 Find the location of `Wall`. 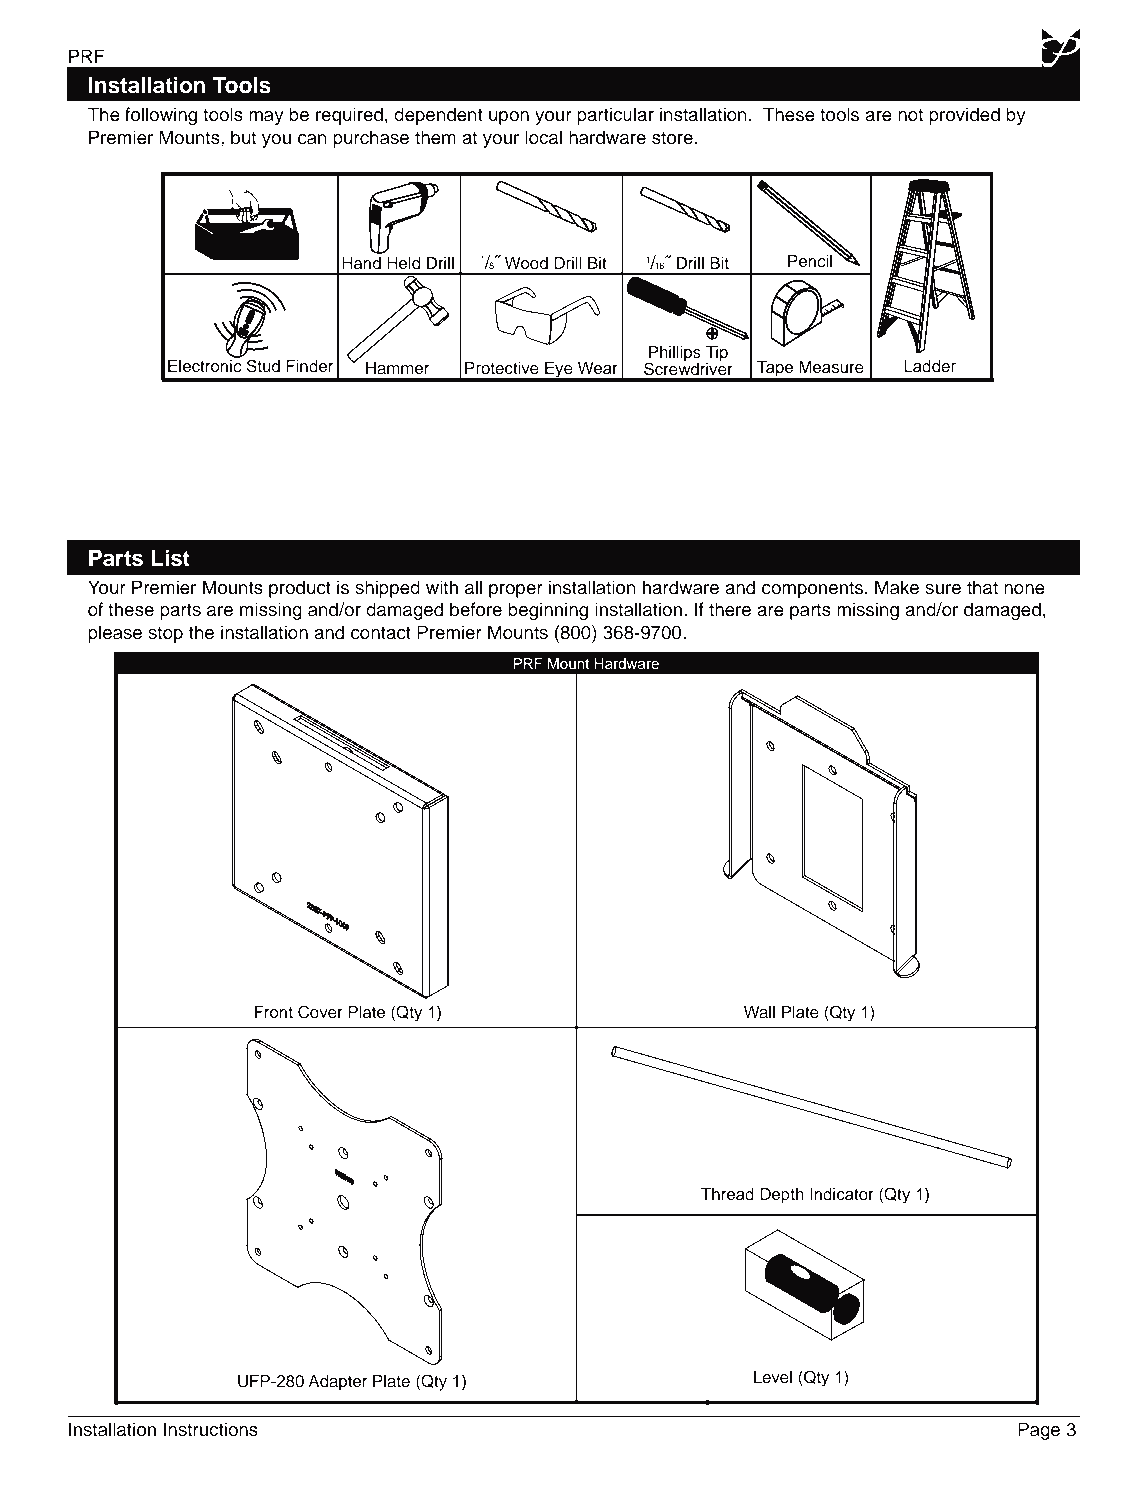

Wall is located at coordinates (759, 1012).
